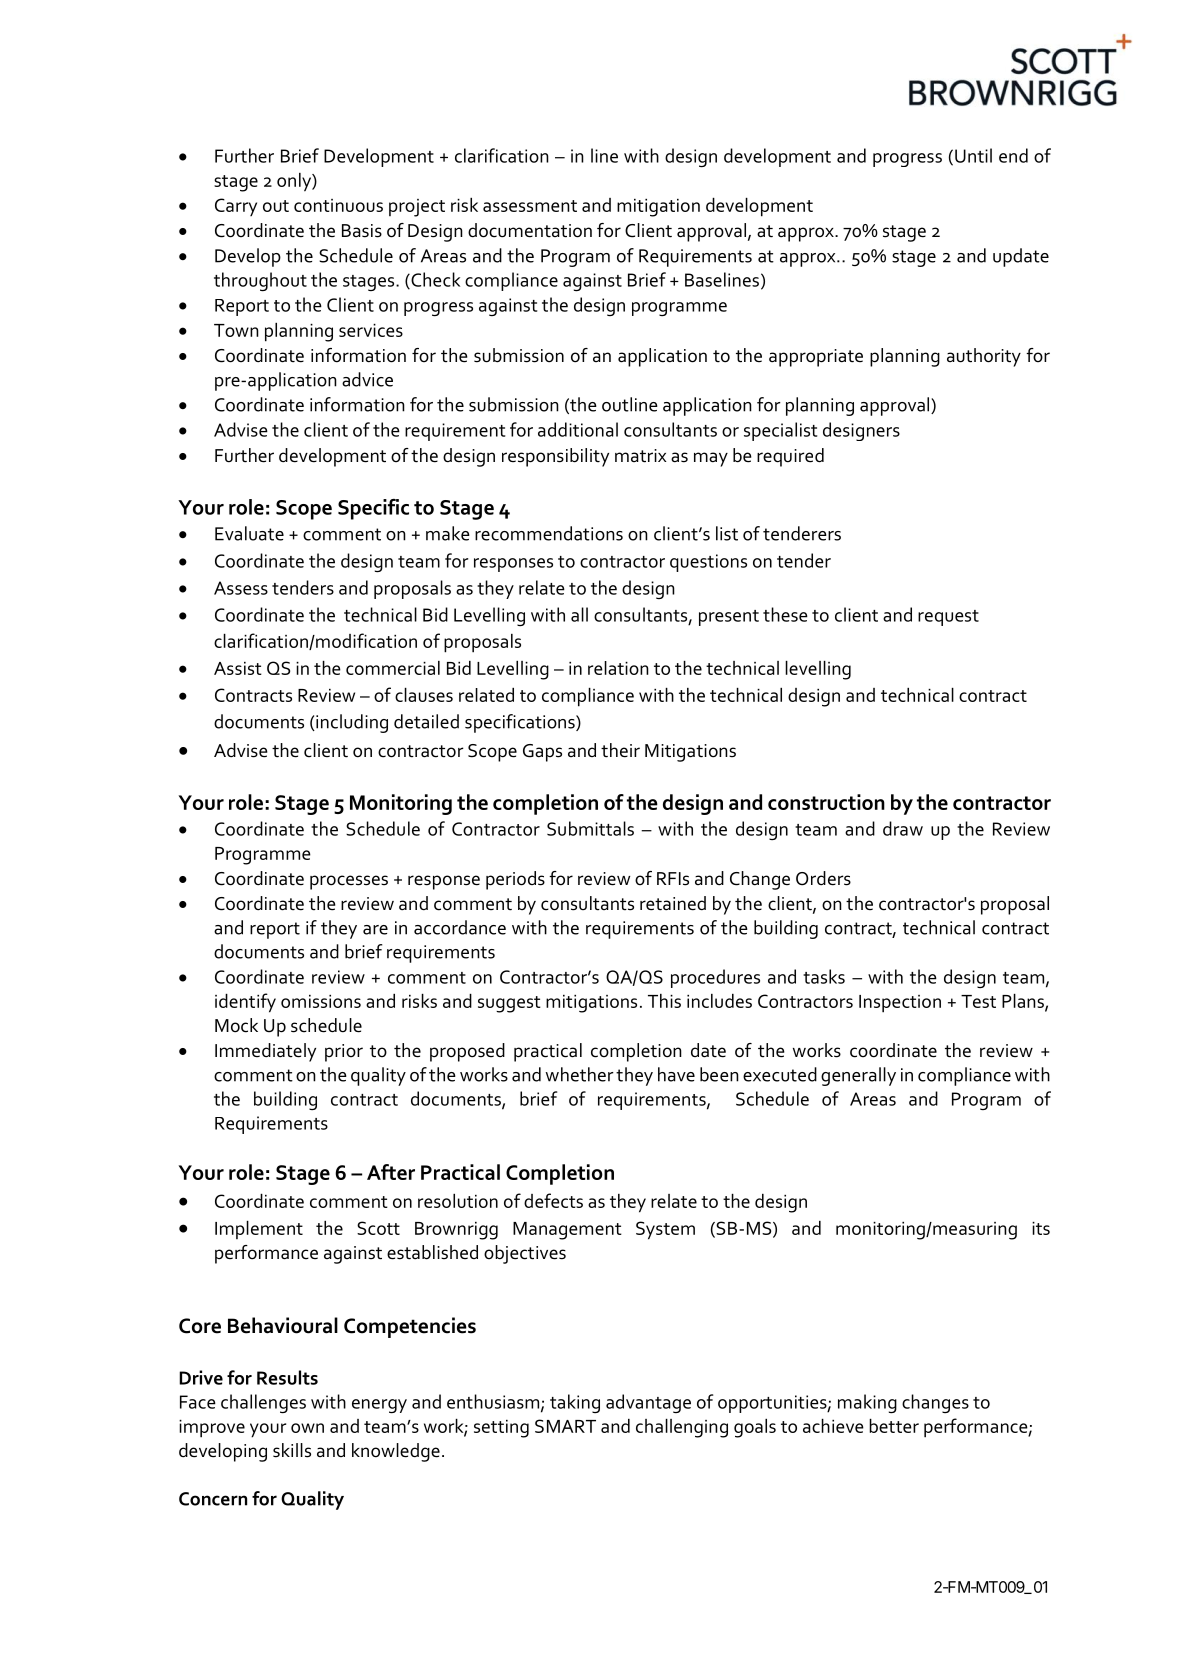 Image resolution: width=1178 pixels, height=1666 pixels. What do you see at coordinates (948, 618) in the screenshot?
I see `request` at bounding box center [948, 618].
